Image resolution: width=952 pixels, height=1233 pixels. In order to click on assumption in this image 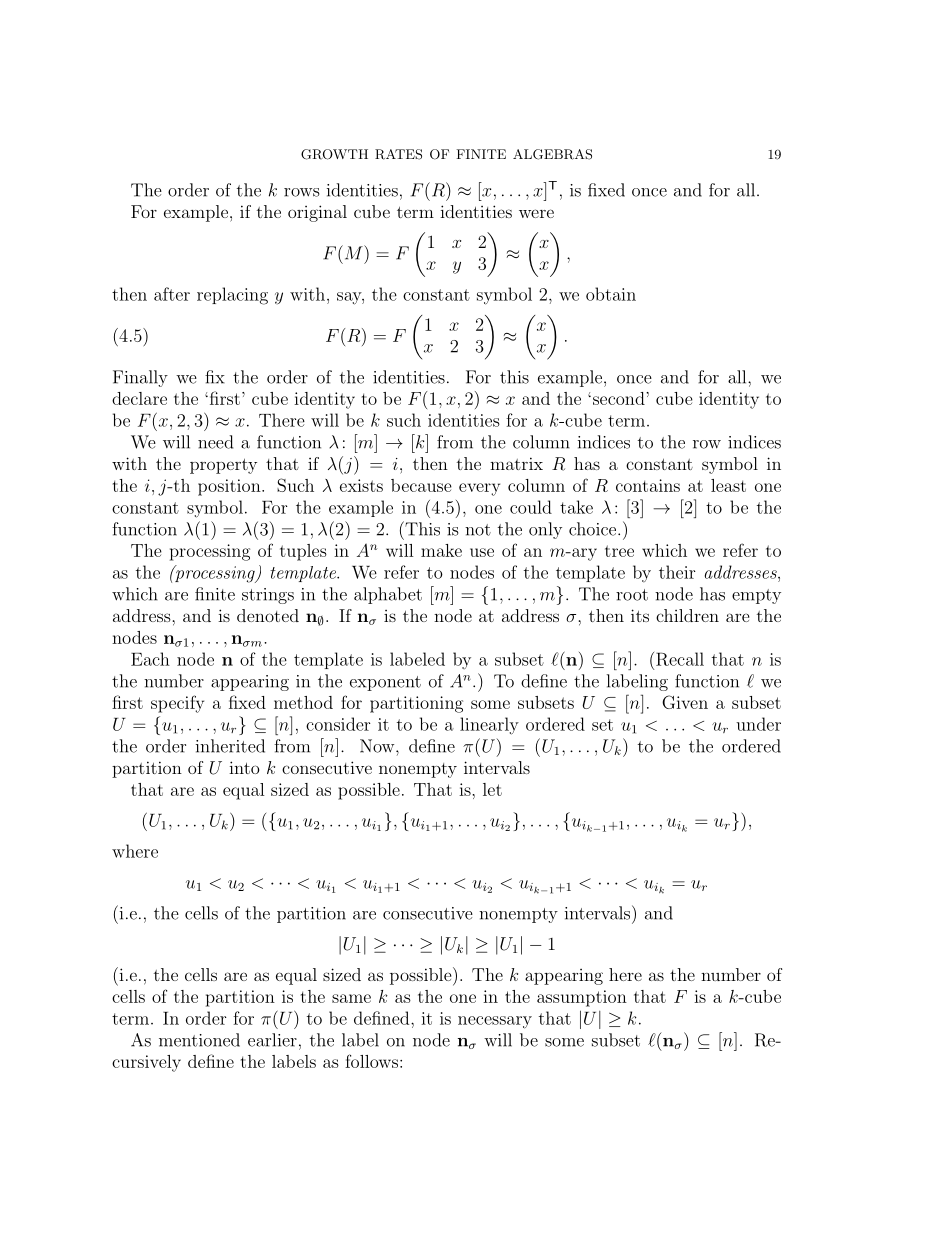, I will do `click(582, 998)`.
